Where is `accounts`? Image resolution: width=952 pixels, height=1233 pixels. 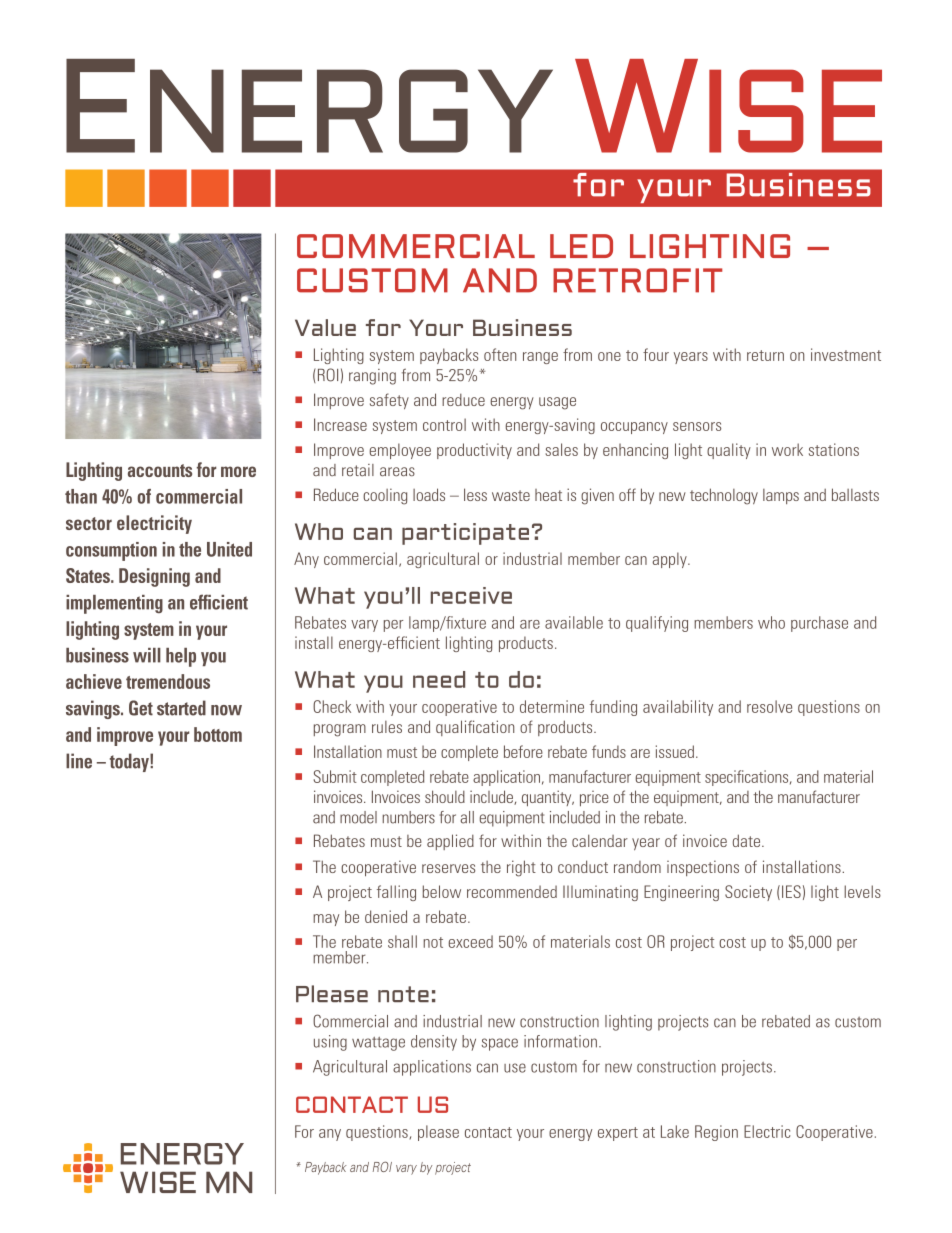 accounts is located at coordinates (160, 470).
